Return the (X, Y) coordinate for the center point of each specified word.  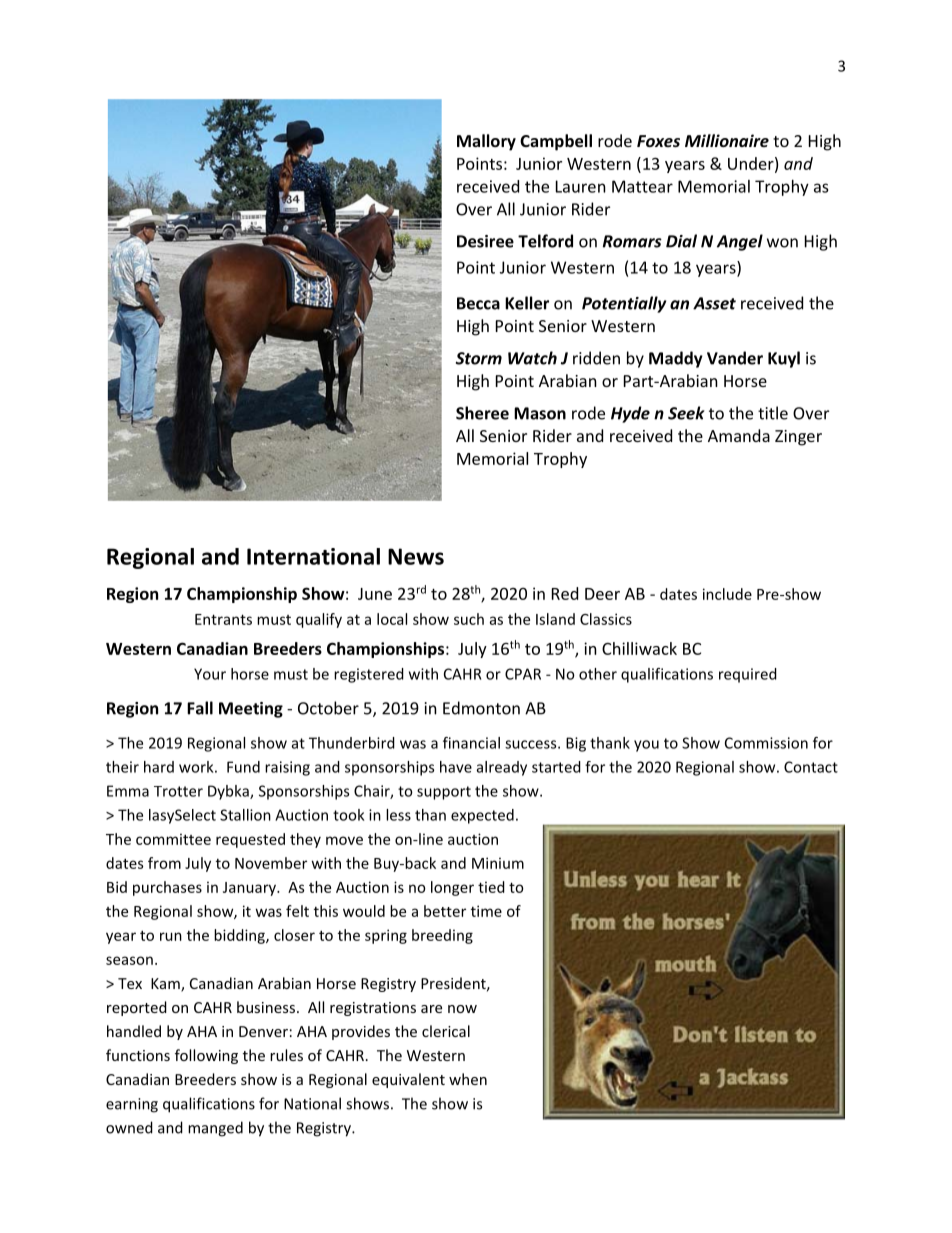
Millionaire (727, 140)
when (468, 1079)
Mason (540, 413)
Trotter (178, 791)
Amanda (739, 435)
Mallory (486, 142)
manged (215, 1129)
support (444, 793)
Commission (766, 743)
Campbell (556, 142)
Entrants (223, 619)
